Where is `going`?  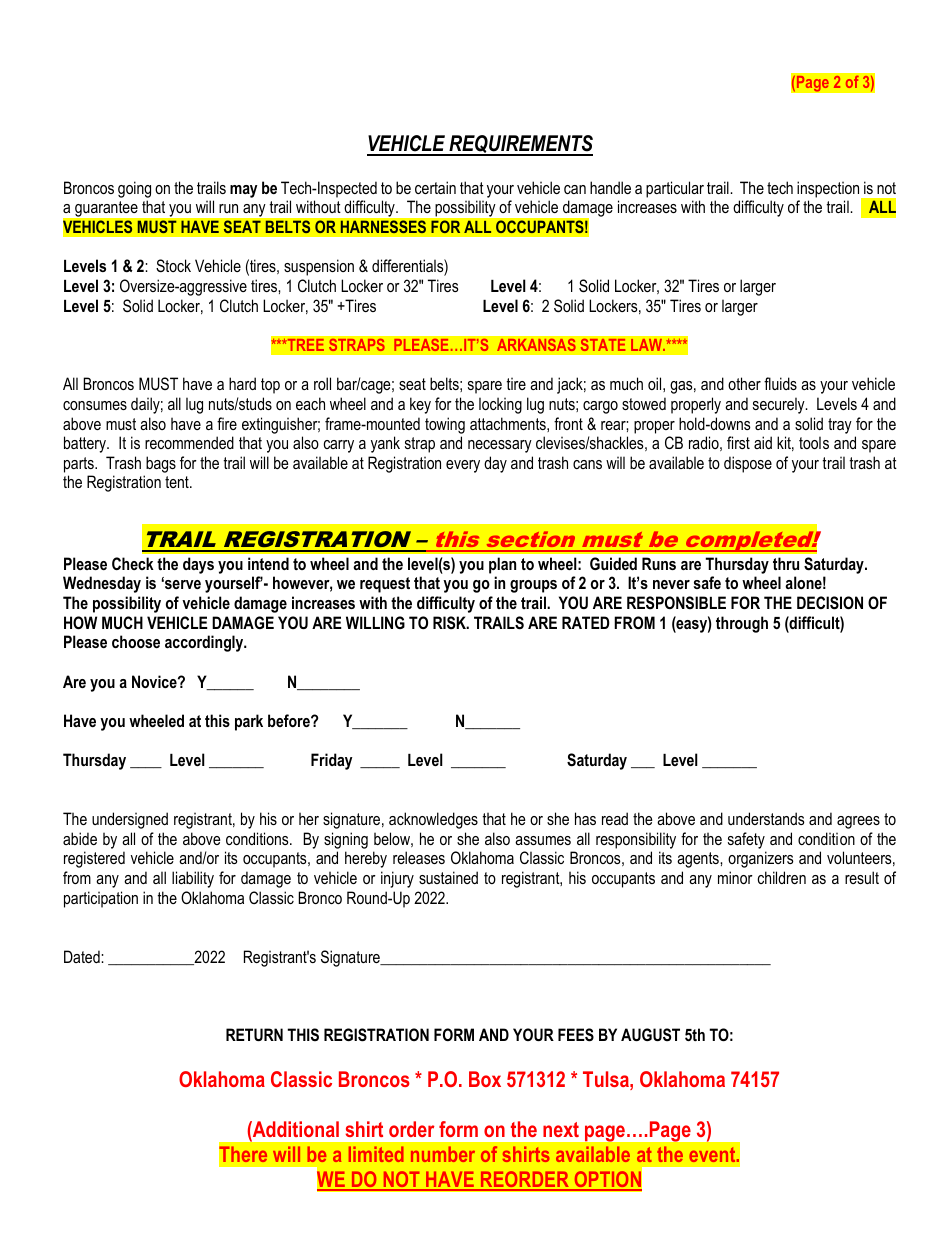
going is located at coordinates (134, 189).
